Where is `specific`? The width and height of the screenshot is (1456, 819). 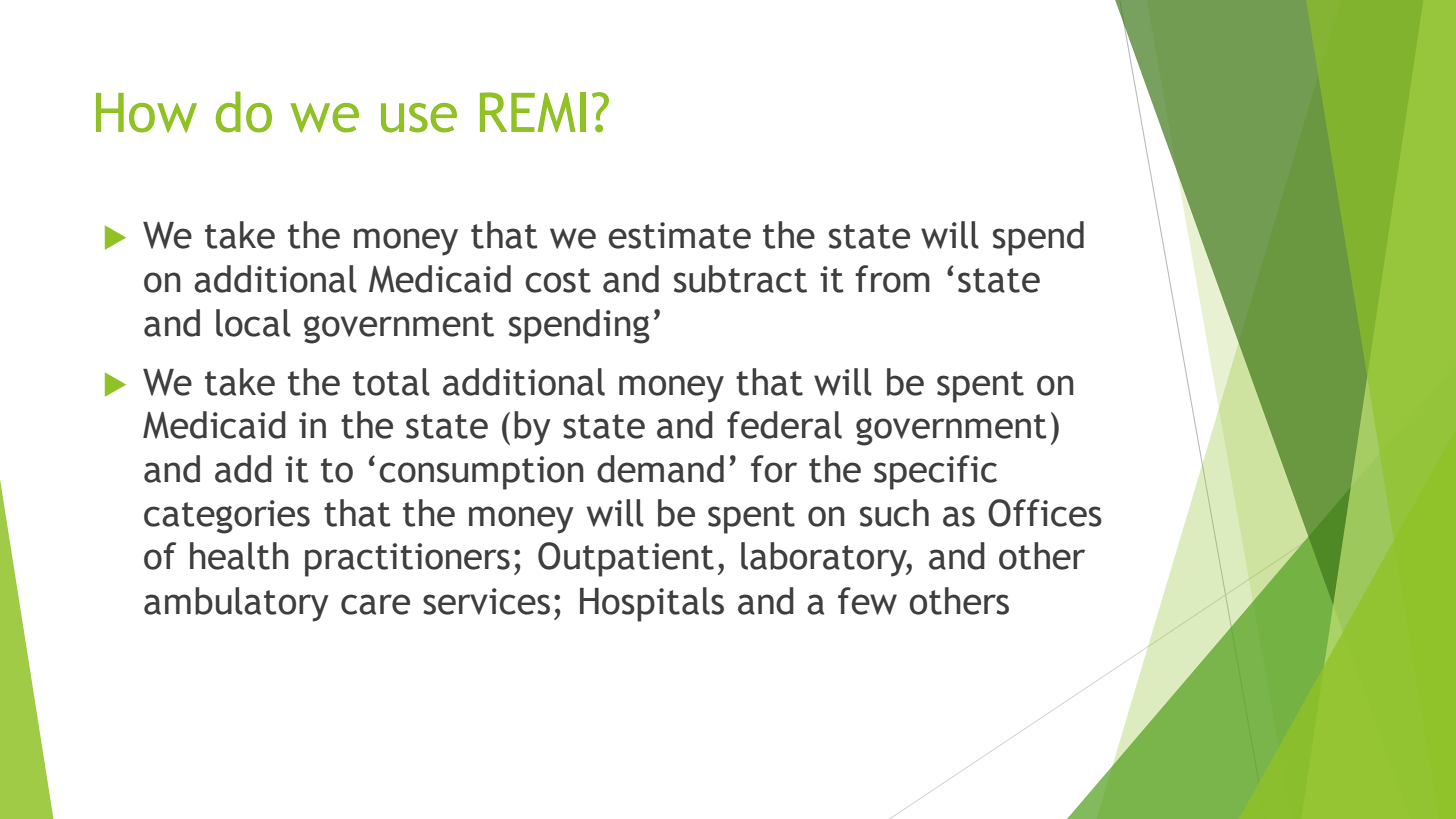
specific is located at coordinates (935, 472).
